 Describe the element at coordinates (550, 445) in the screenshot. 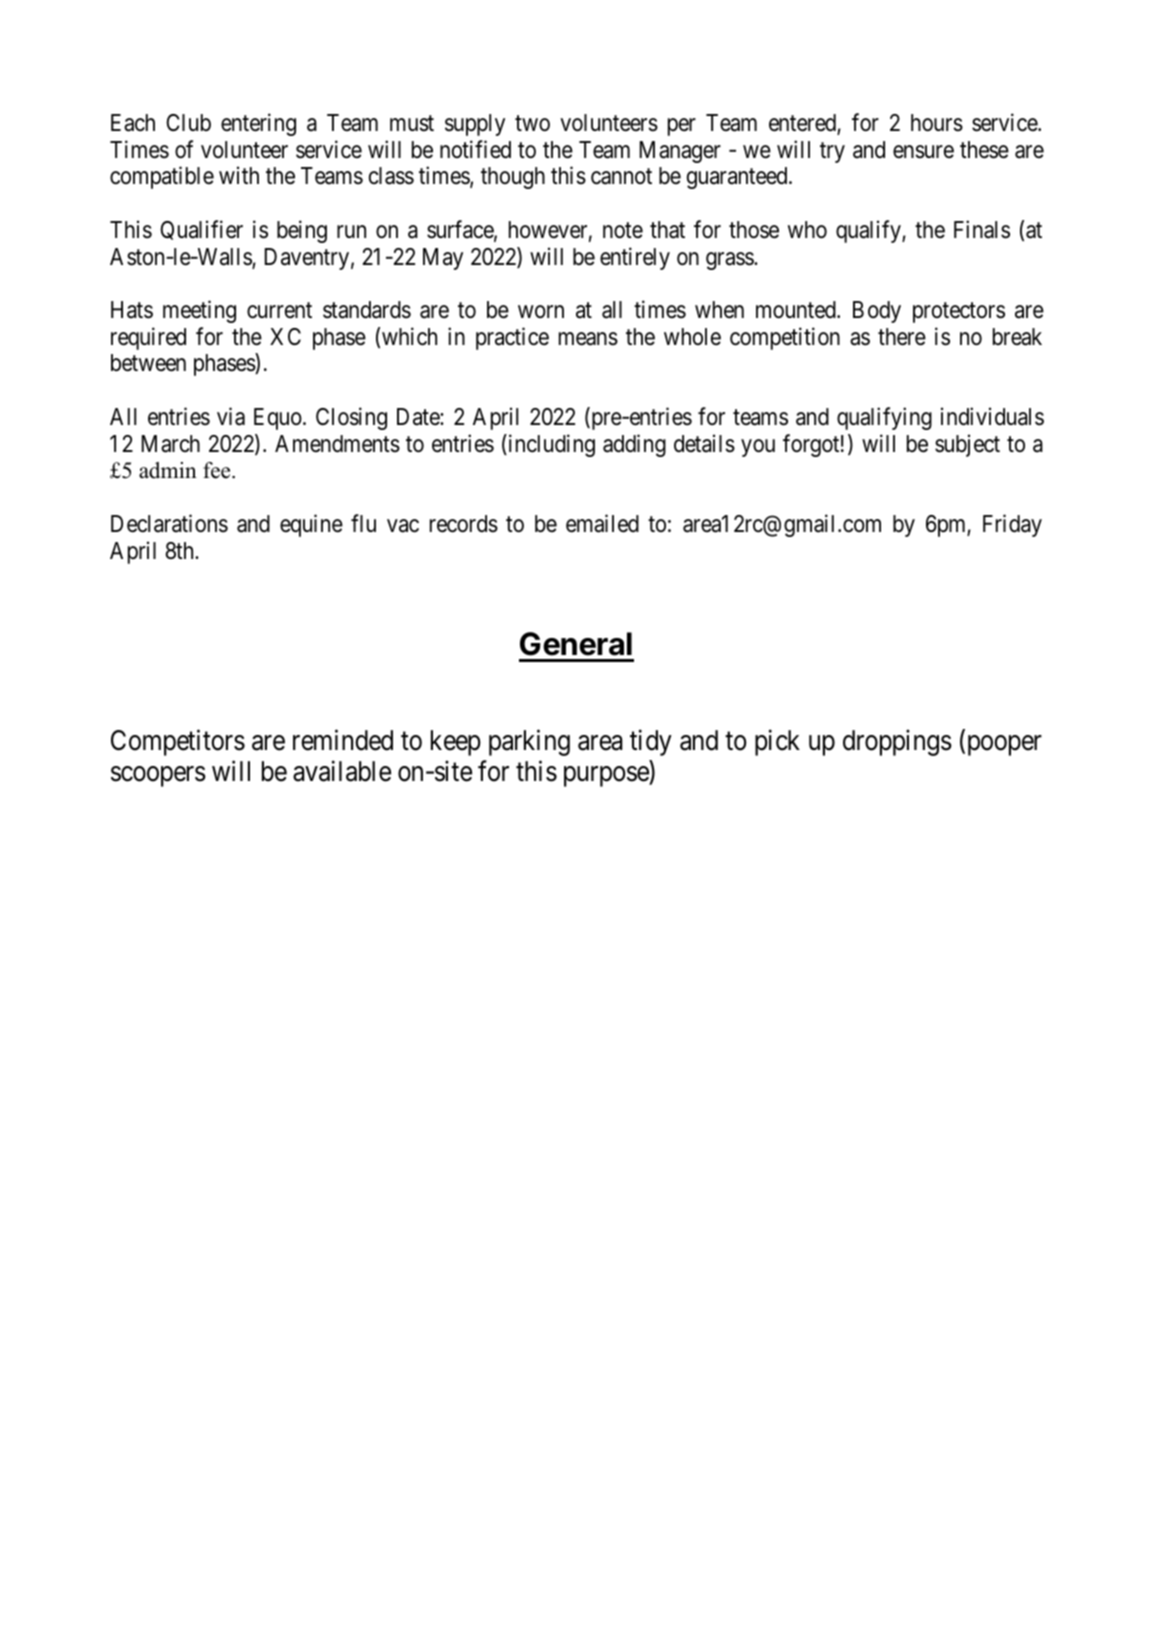

I see `including` at that location.
